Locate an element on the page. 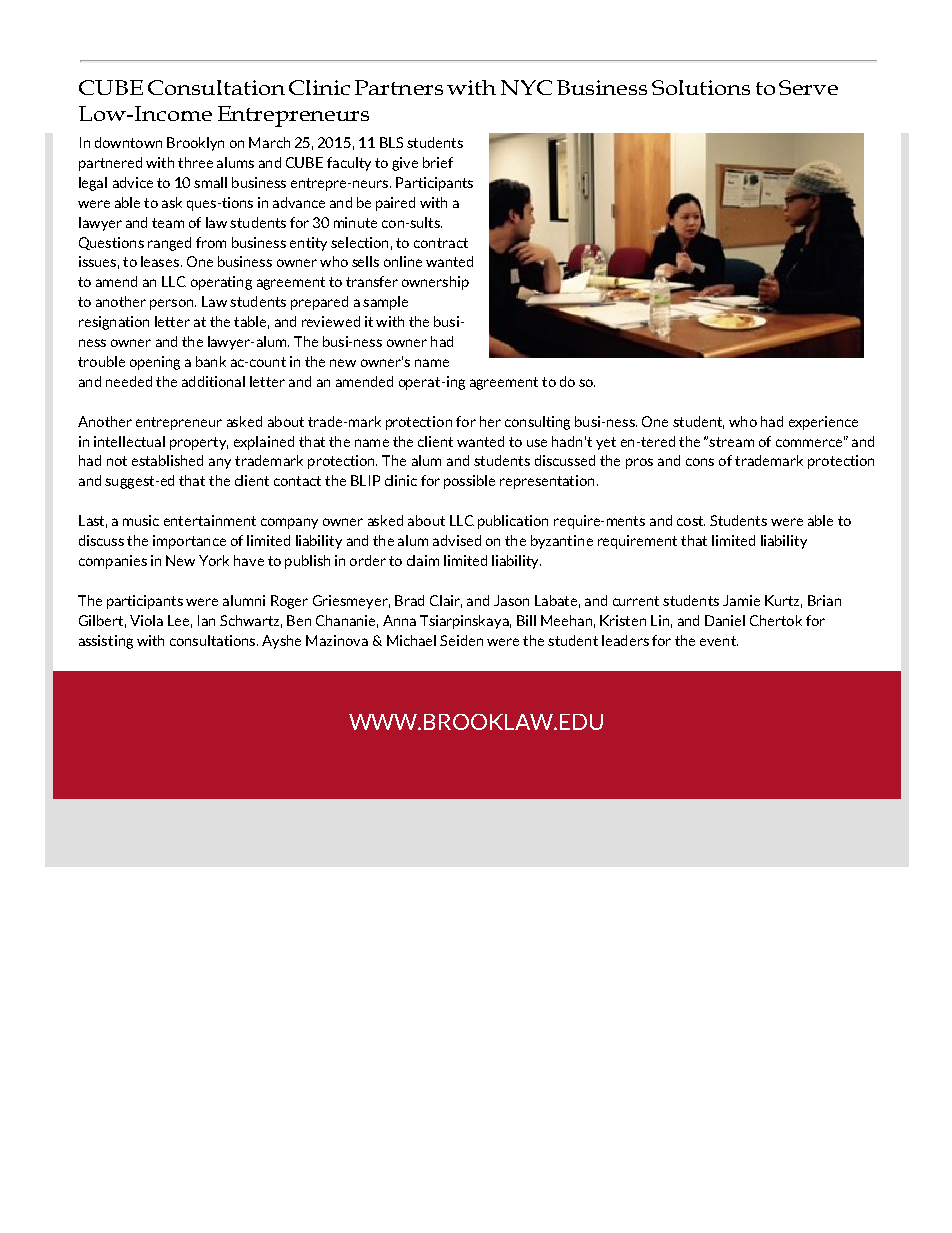  Viola is located at coordinates (146, 620).
